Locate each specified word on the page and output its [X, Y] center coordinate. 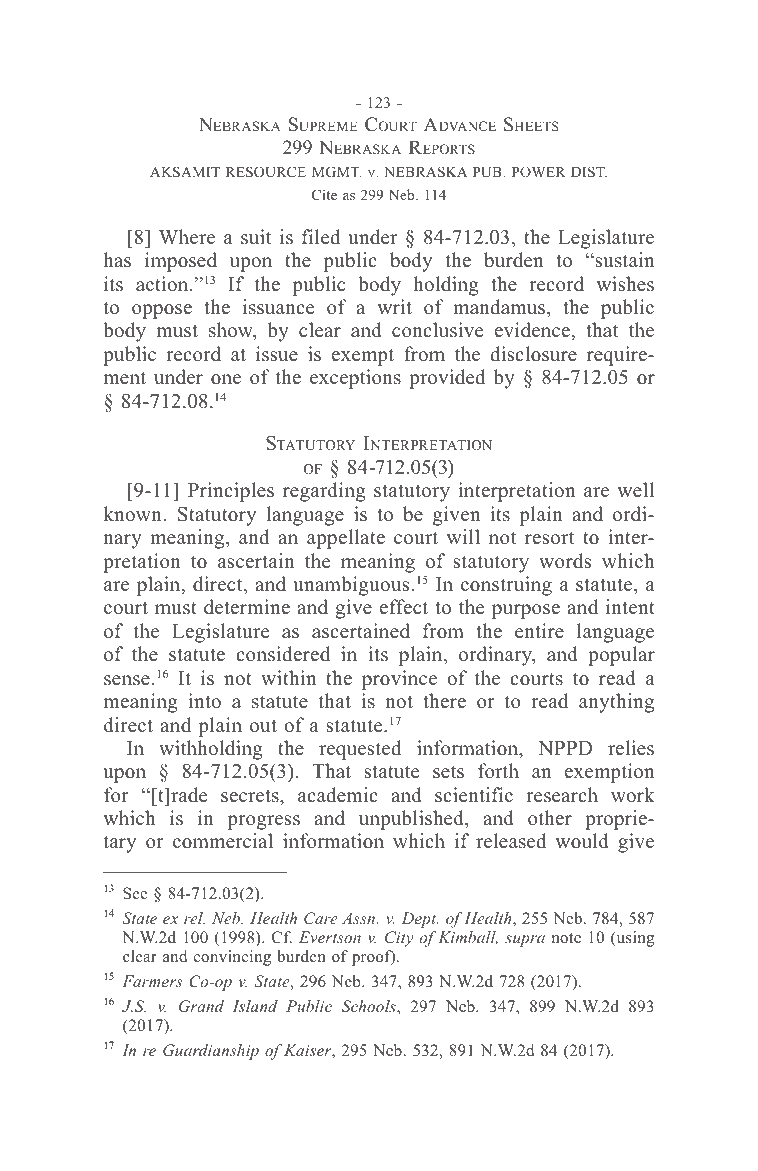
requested [360, 750]
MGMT [336, 171]
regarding [324, 492]
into [204, 701]
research [562, 795]
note [566, 938]
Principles [231, 492]
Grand [201, 1006]
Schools [370, 1006]
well [635, 490]
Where [187, 237]
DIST [589, 171]
